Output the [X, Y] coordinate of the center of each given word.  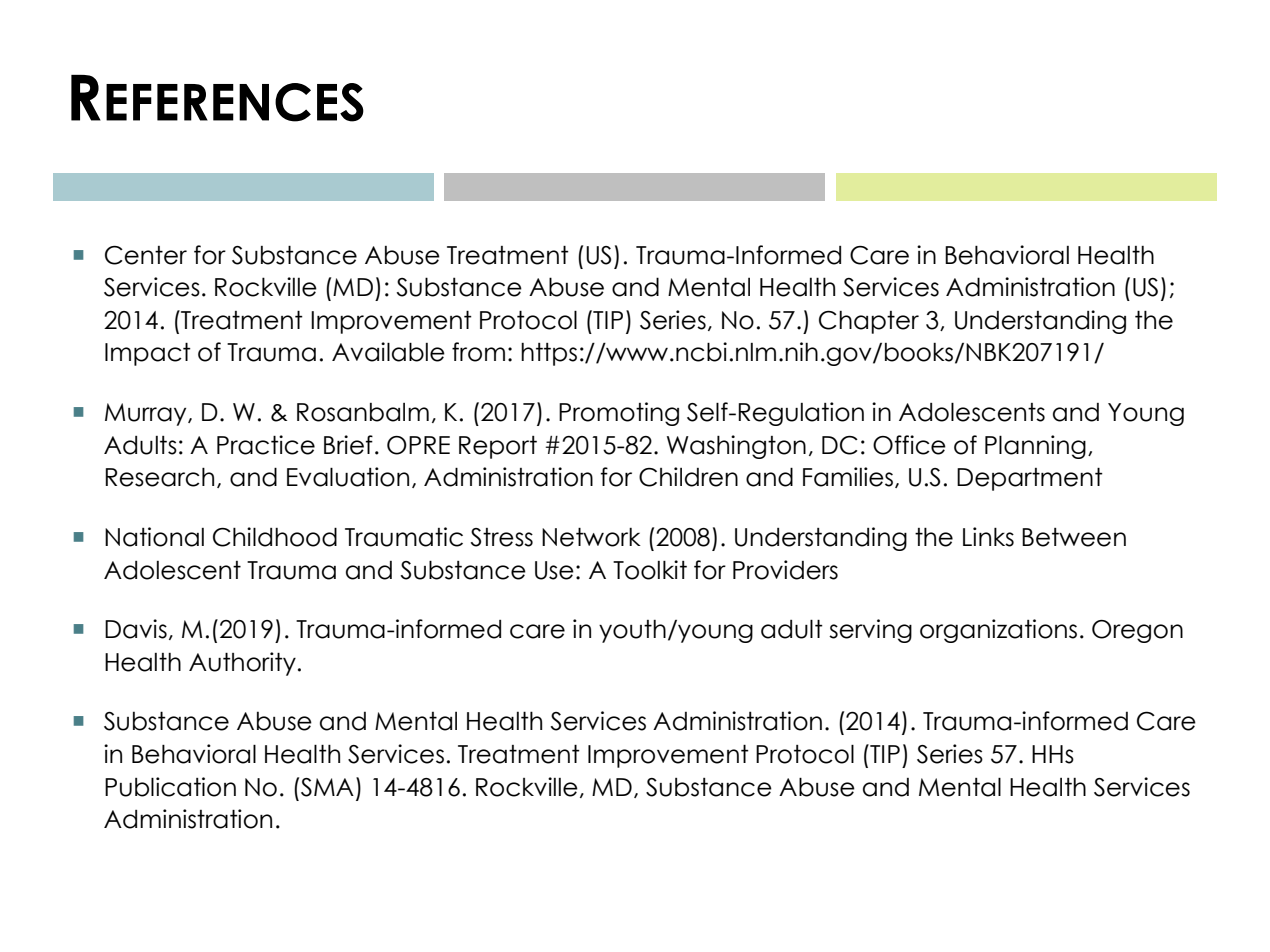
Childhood [275, 537]
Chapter [869, 322]
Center [146, 255]
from [478, 352]
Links [988, 537]
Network [591, 537]
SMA [327, 787]
